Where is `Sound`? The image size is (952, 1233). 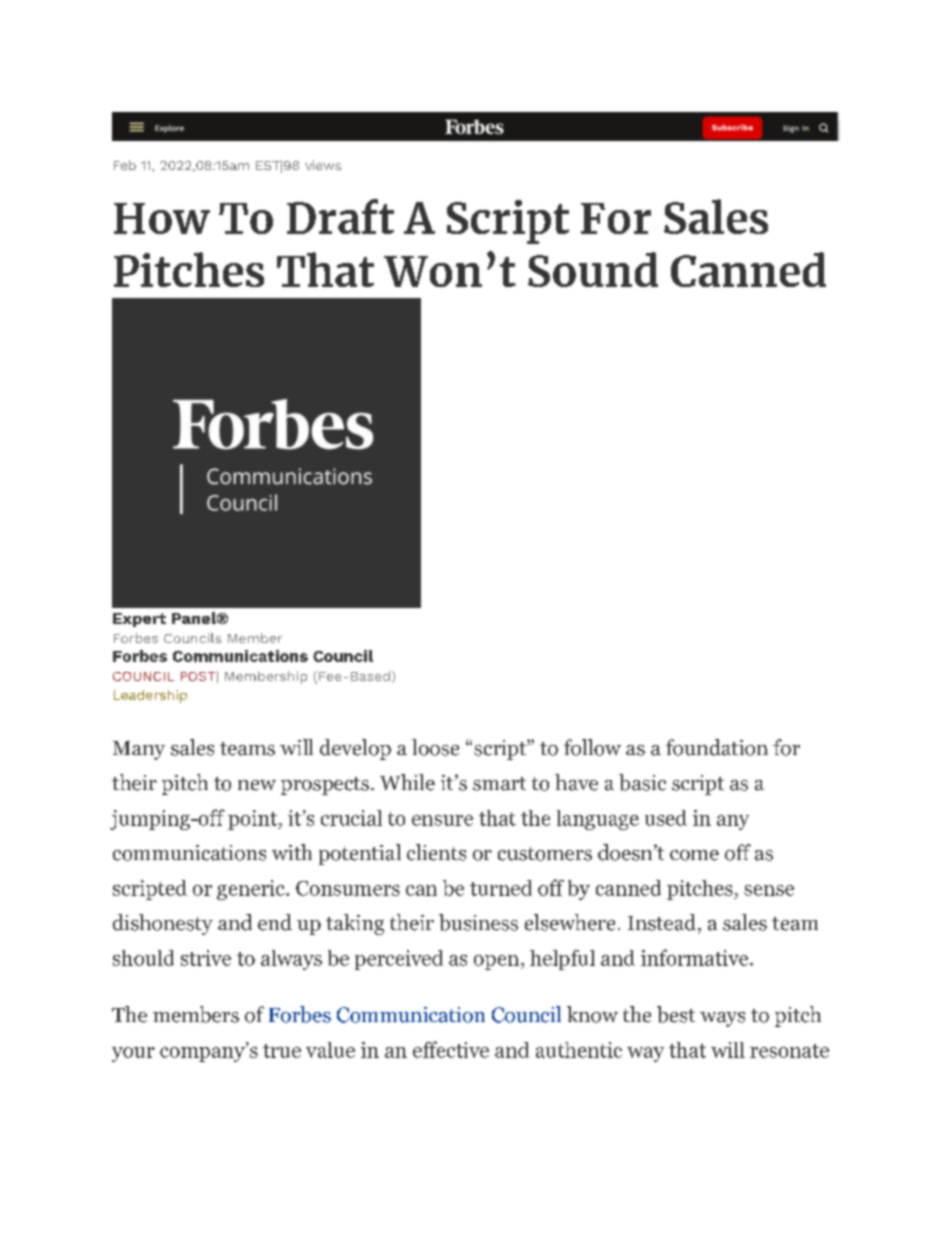
Sound is located at coordinates (593, 269).
